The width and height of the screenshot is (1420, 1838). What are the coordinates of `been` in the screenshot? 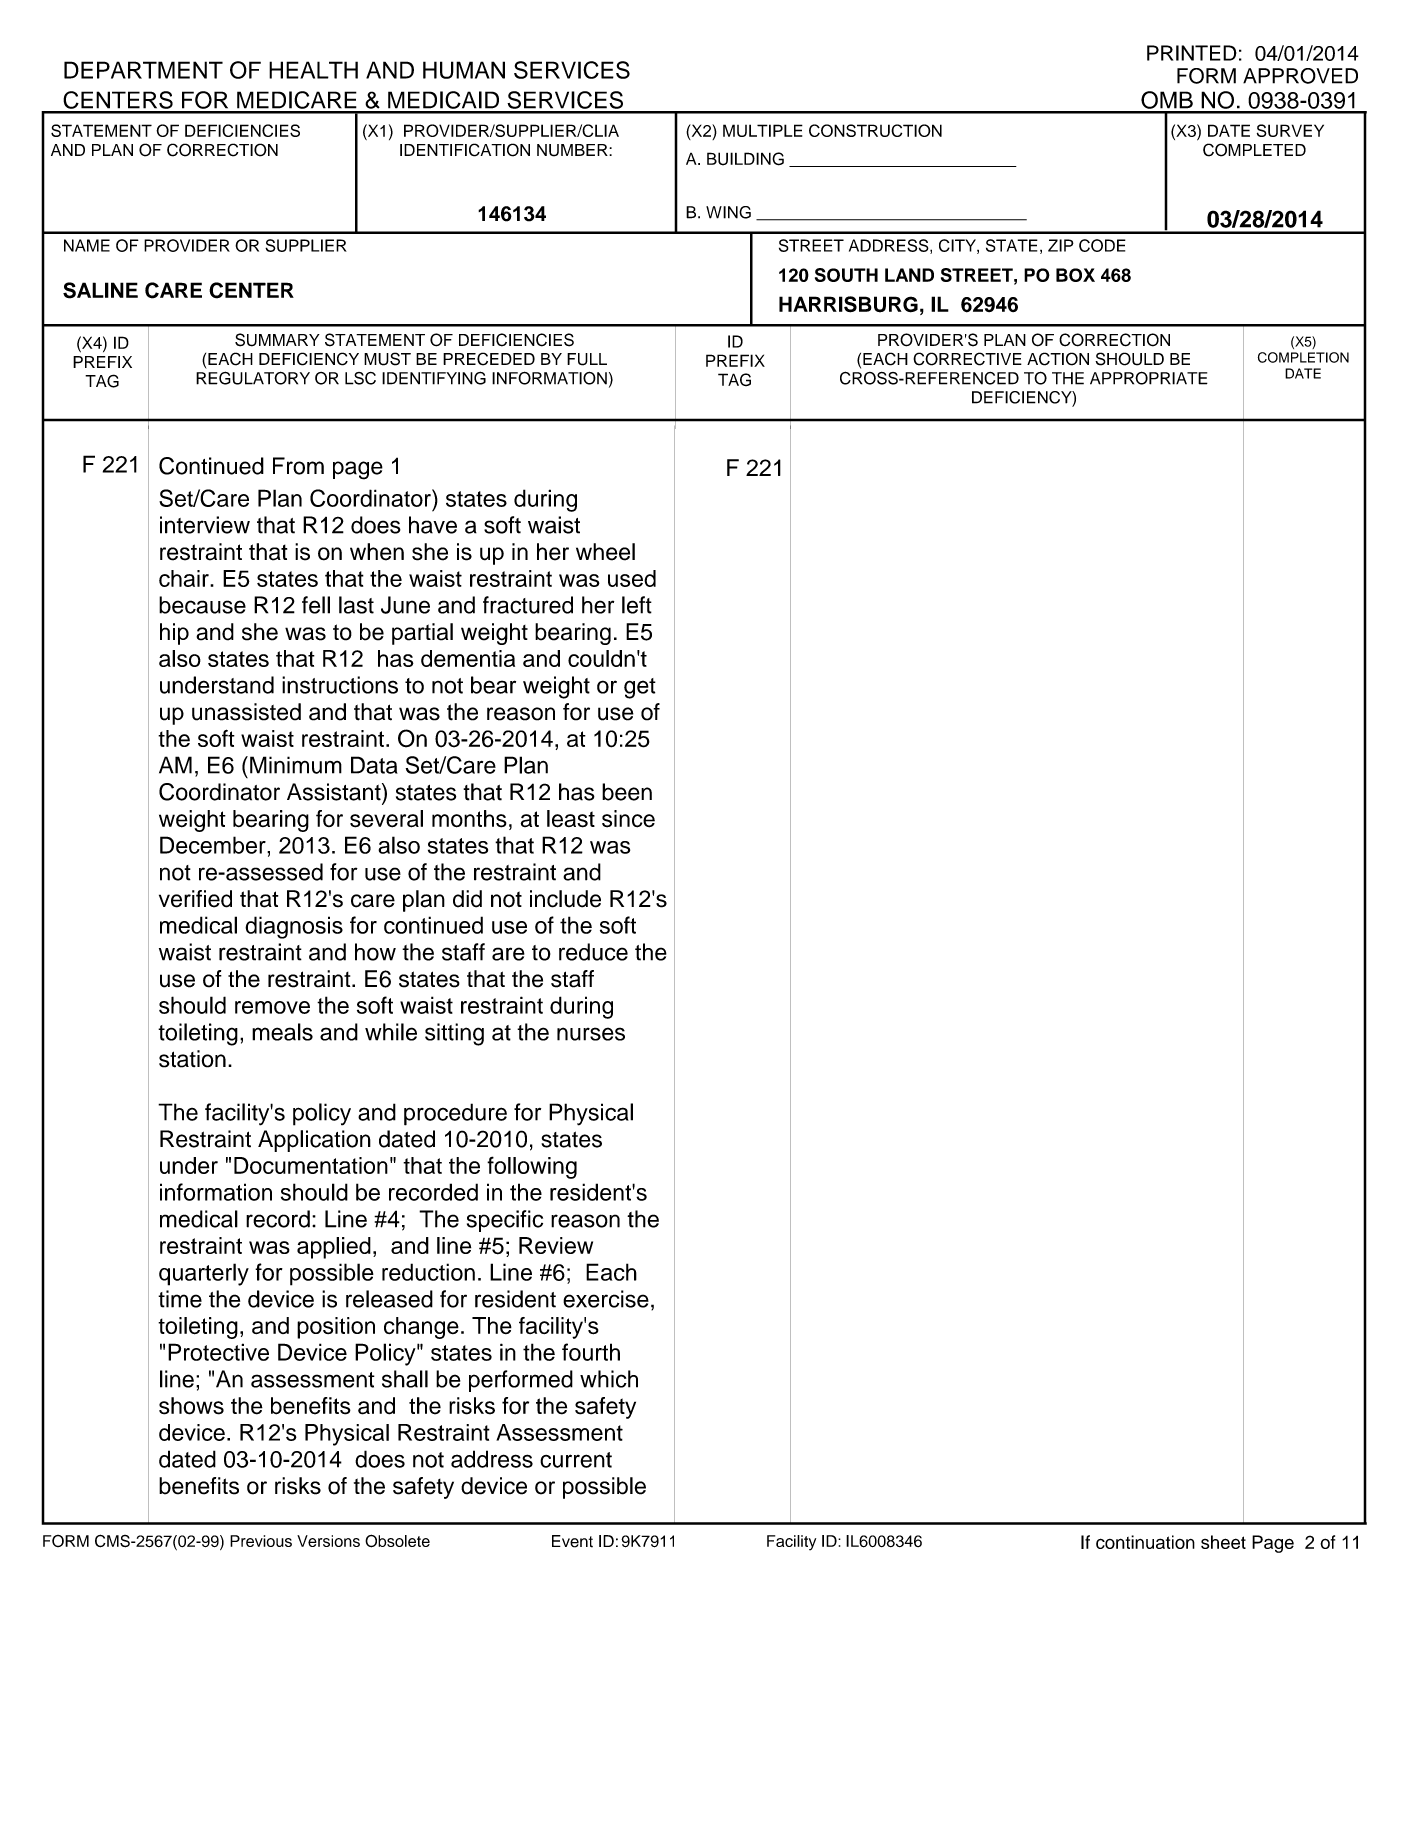 It's located at (627, 792).
